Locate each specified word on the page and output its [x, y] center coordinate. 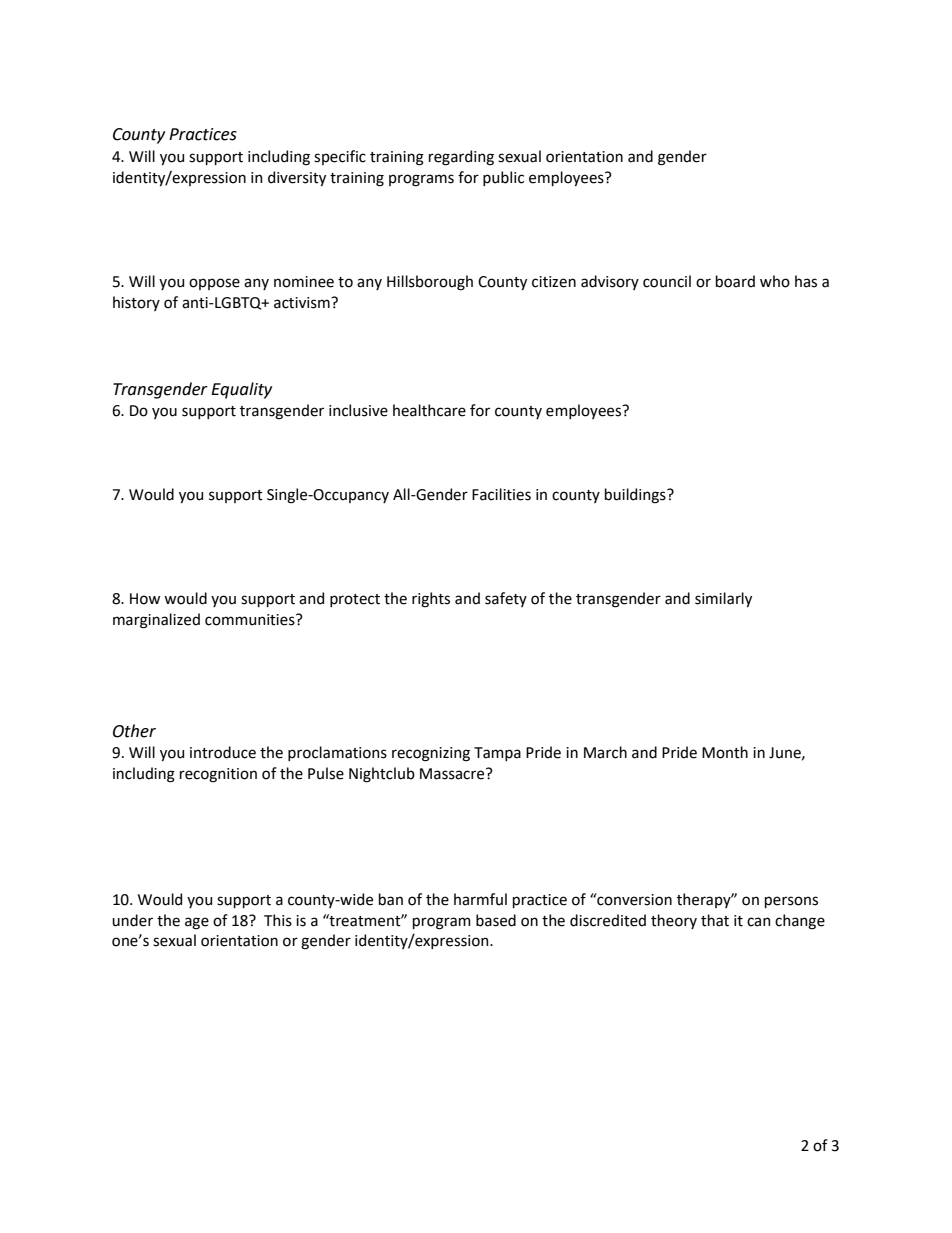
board [735, 281]
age [197, 923]
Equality [241, 390]
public [503, 178]
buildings [636, 496]
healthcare [429, 410]
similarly [723, 599]
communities [251, 620]
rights [431, 600]
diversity [297, 178]
